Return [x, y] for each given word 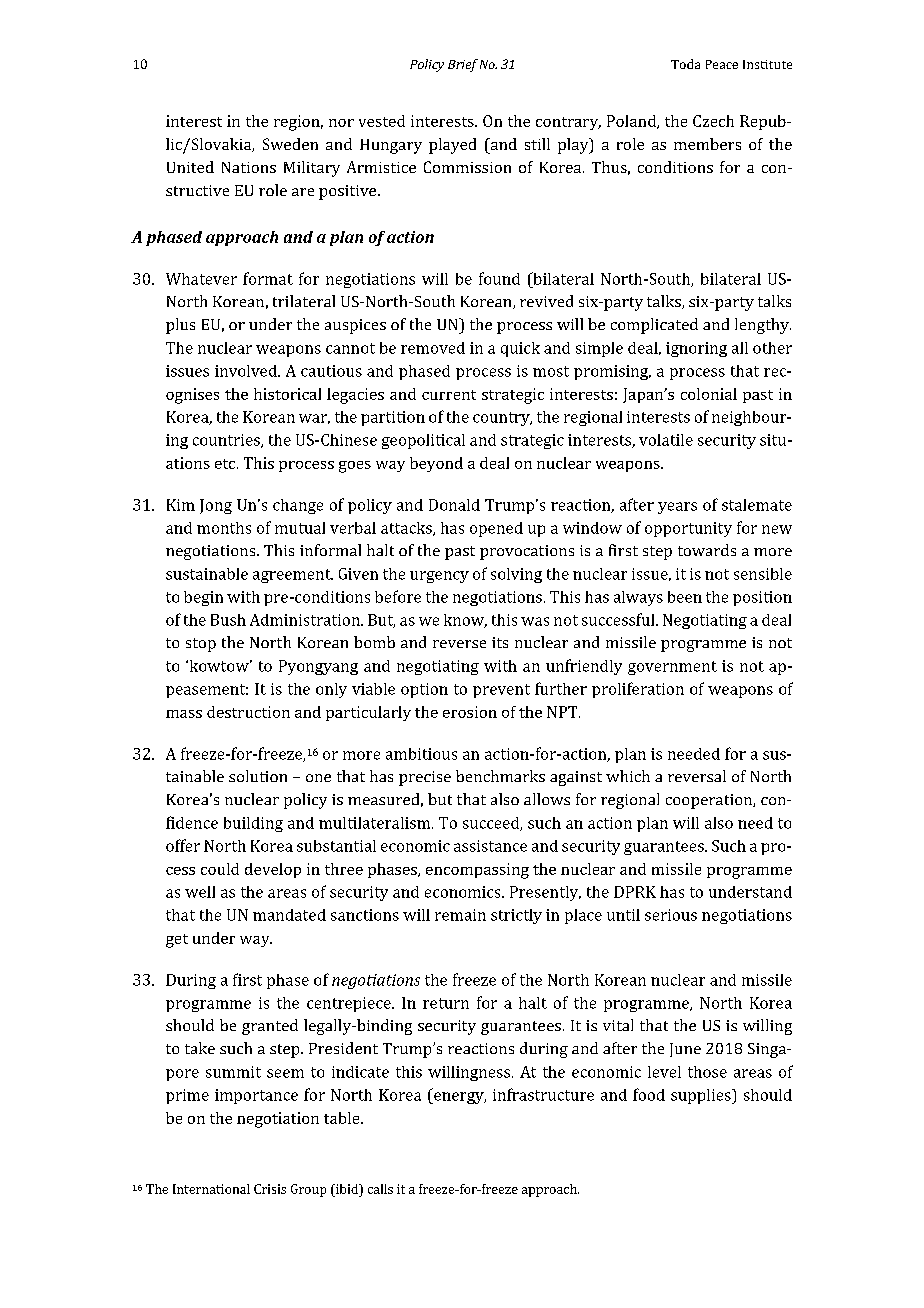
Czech [713, 121]
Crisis [270, 1189]
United [190, 167]
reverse [459, 644]
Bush [228, 620]
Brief [463, 65]
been [685, 597]
